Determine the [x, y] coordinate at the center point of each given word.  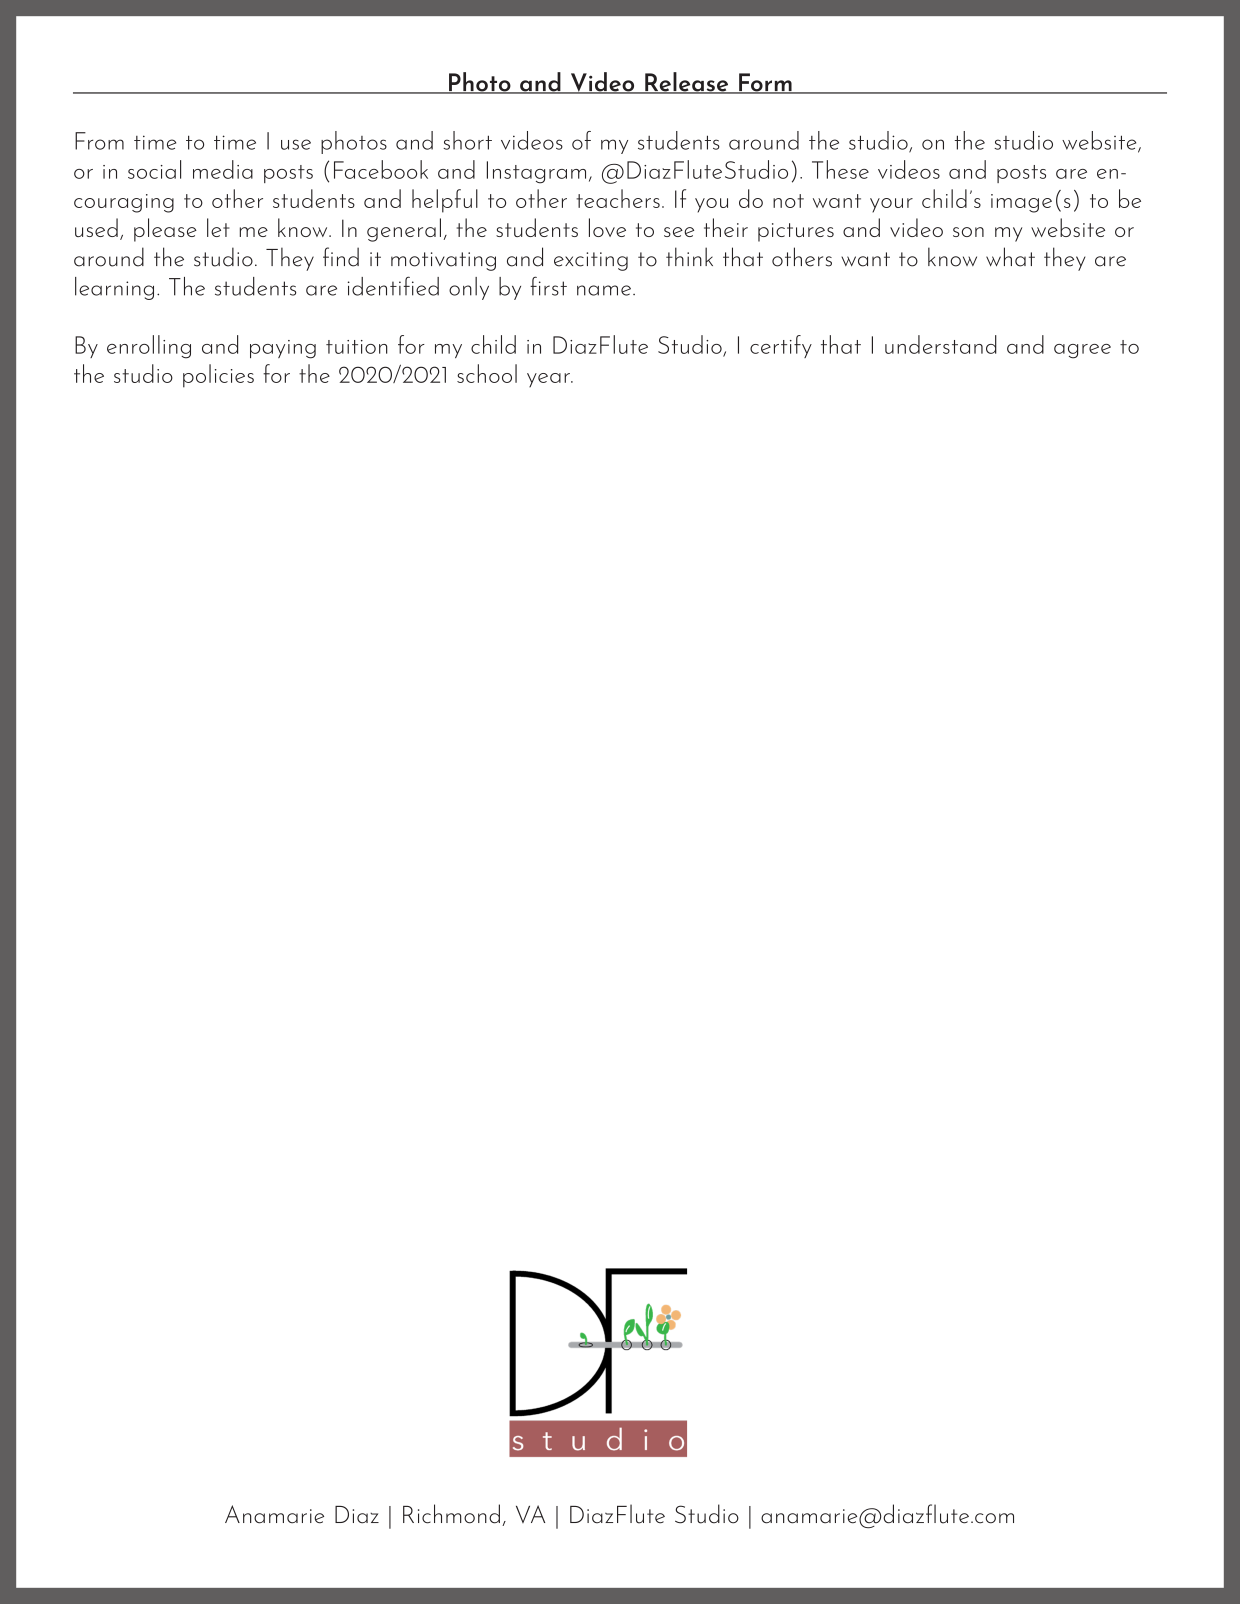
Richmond [451, 1514]
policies [218, 376]
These [840, 169]
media [223, 169]
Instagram [536, 172]
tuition [357, 347]
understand [941, 344]
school [487, 373]
